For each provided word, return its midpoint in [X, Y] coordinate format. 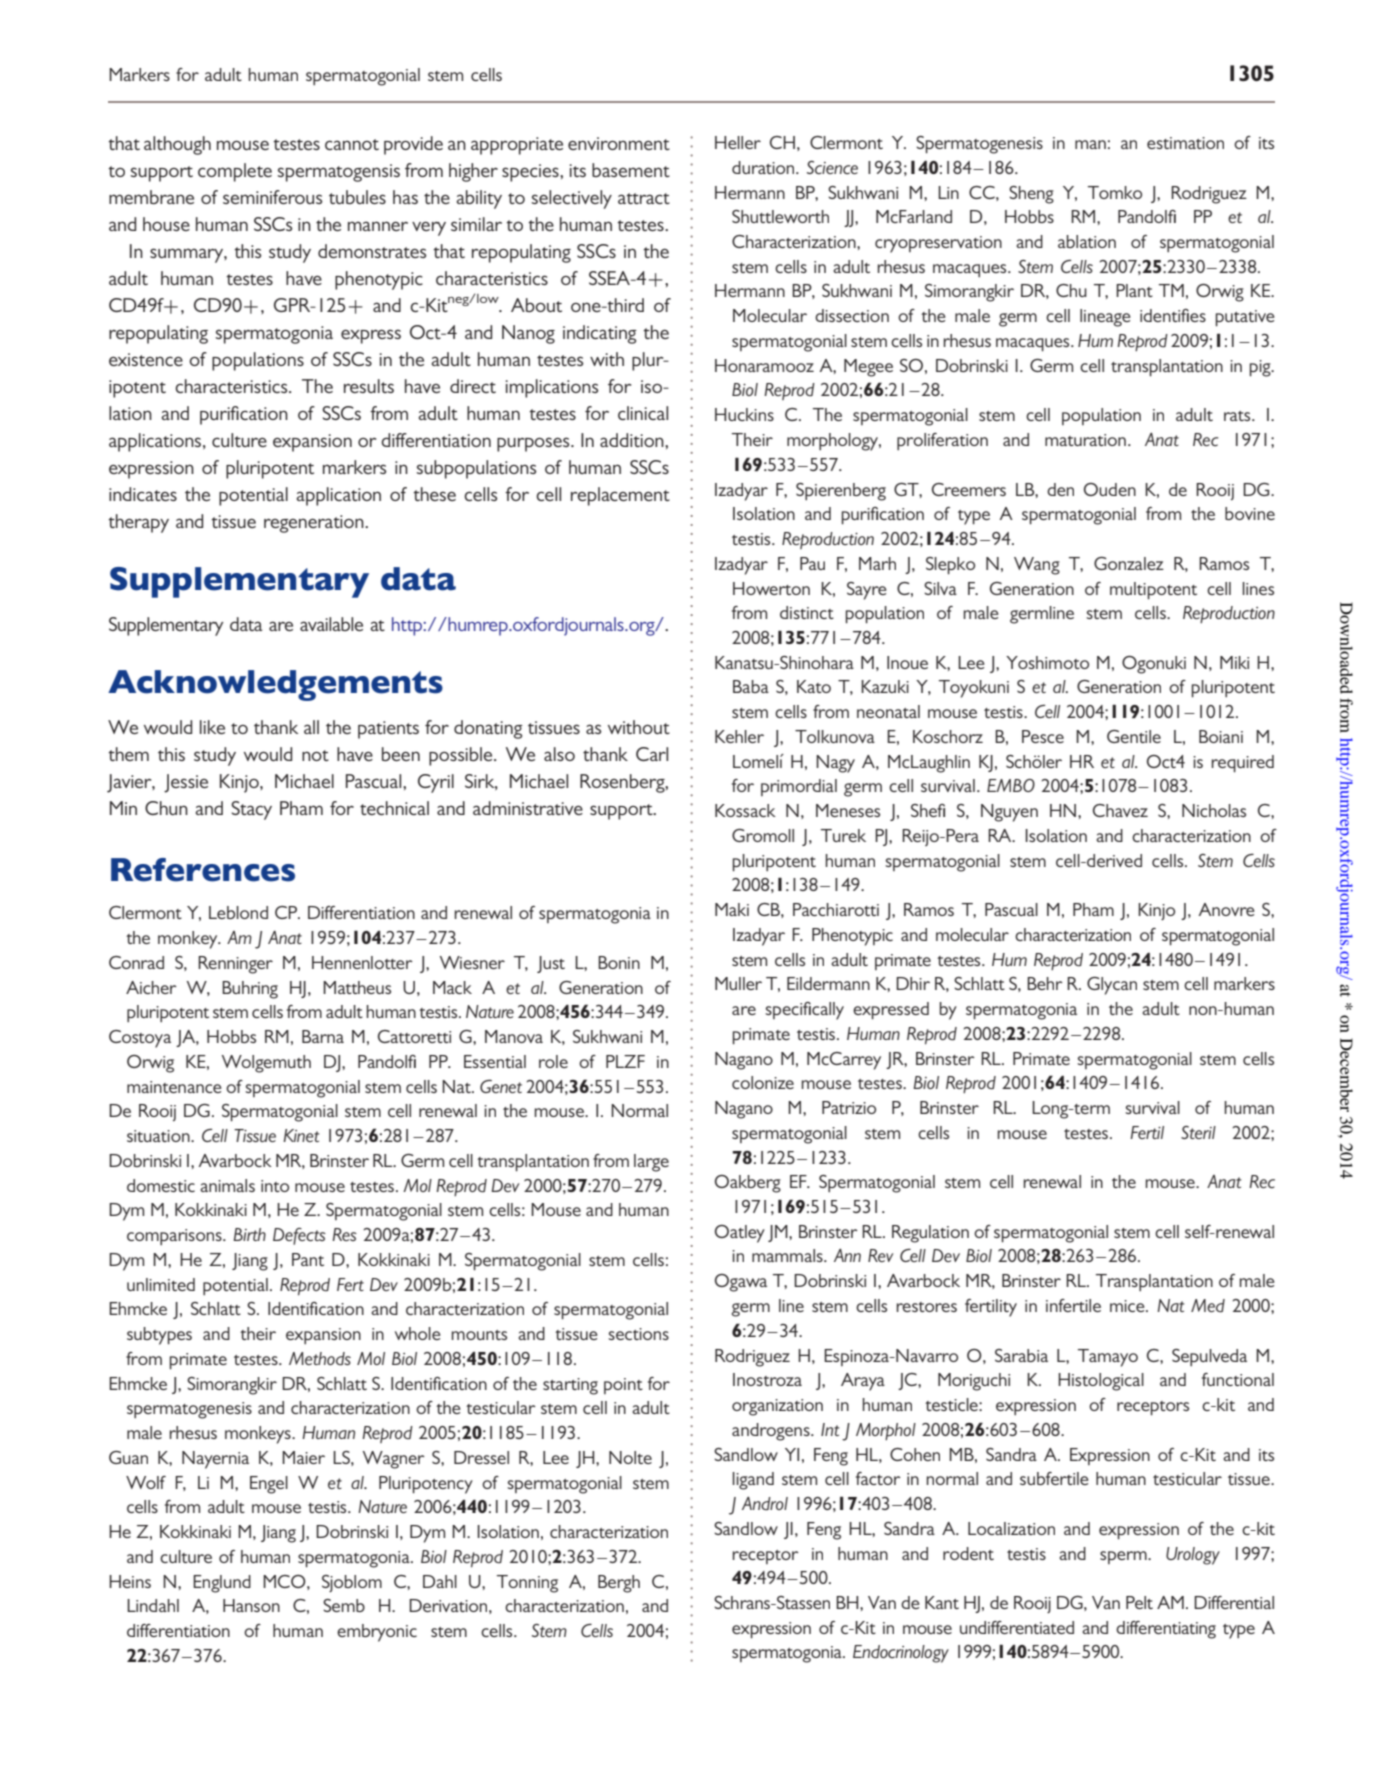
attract [644, 198]
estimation [1185, 143]
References [203, 870]
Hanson [251, 1605]
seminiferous [272, 197]
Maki [732, 909]
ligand [753, 1481]
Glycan [1112, 986]
